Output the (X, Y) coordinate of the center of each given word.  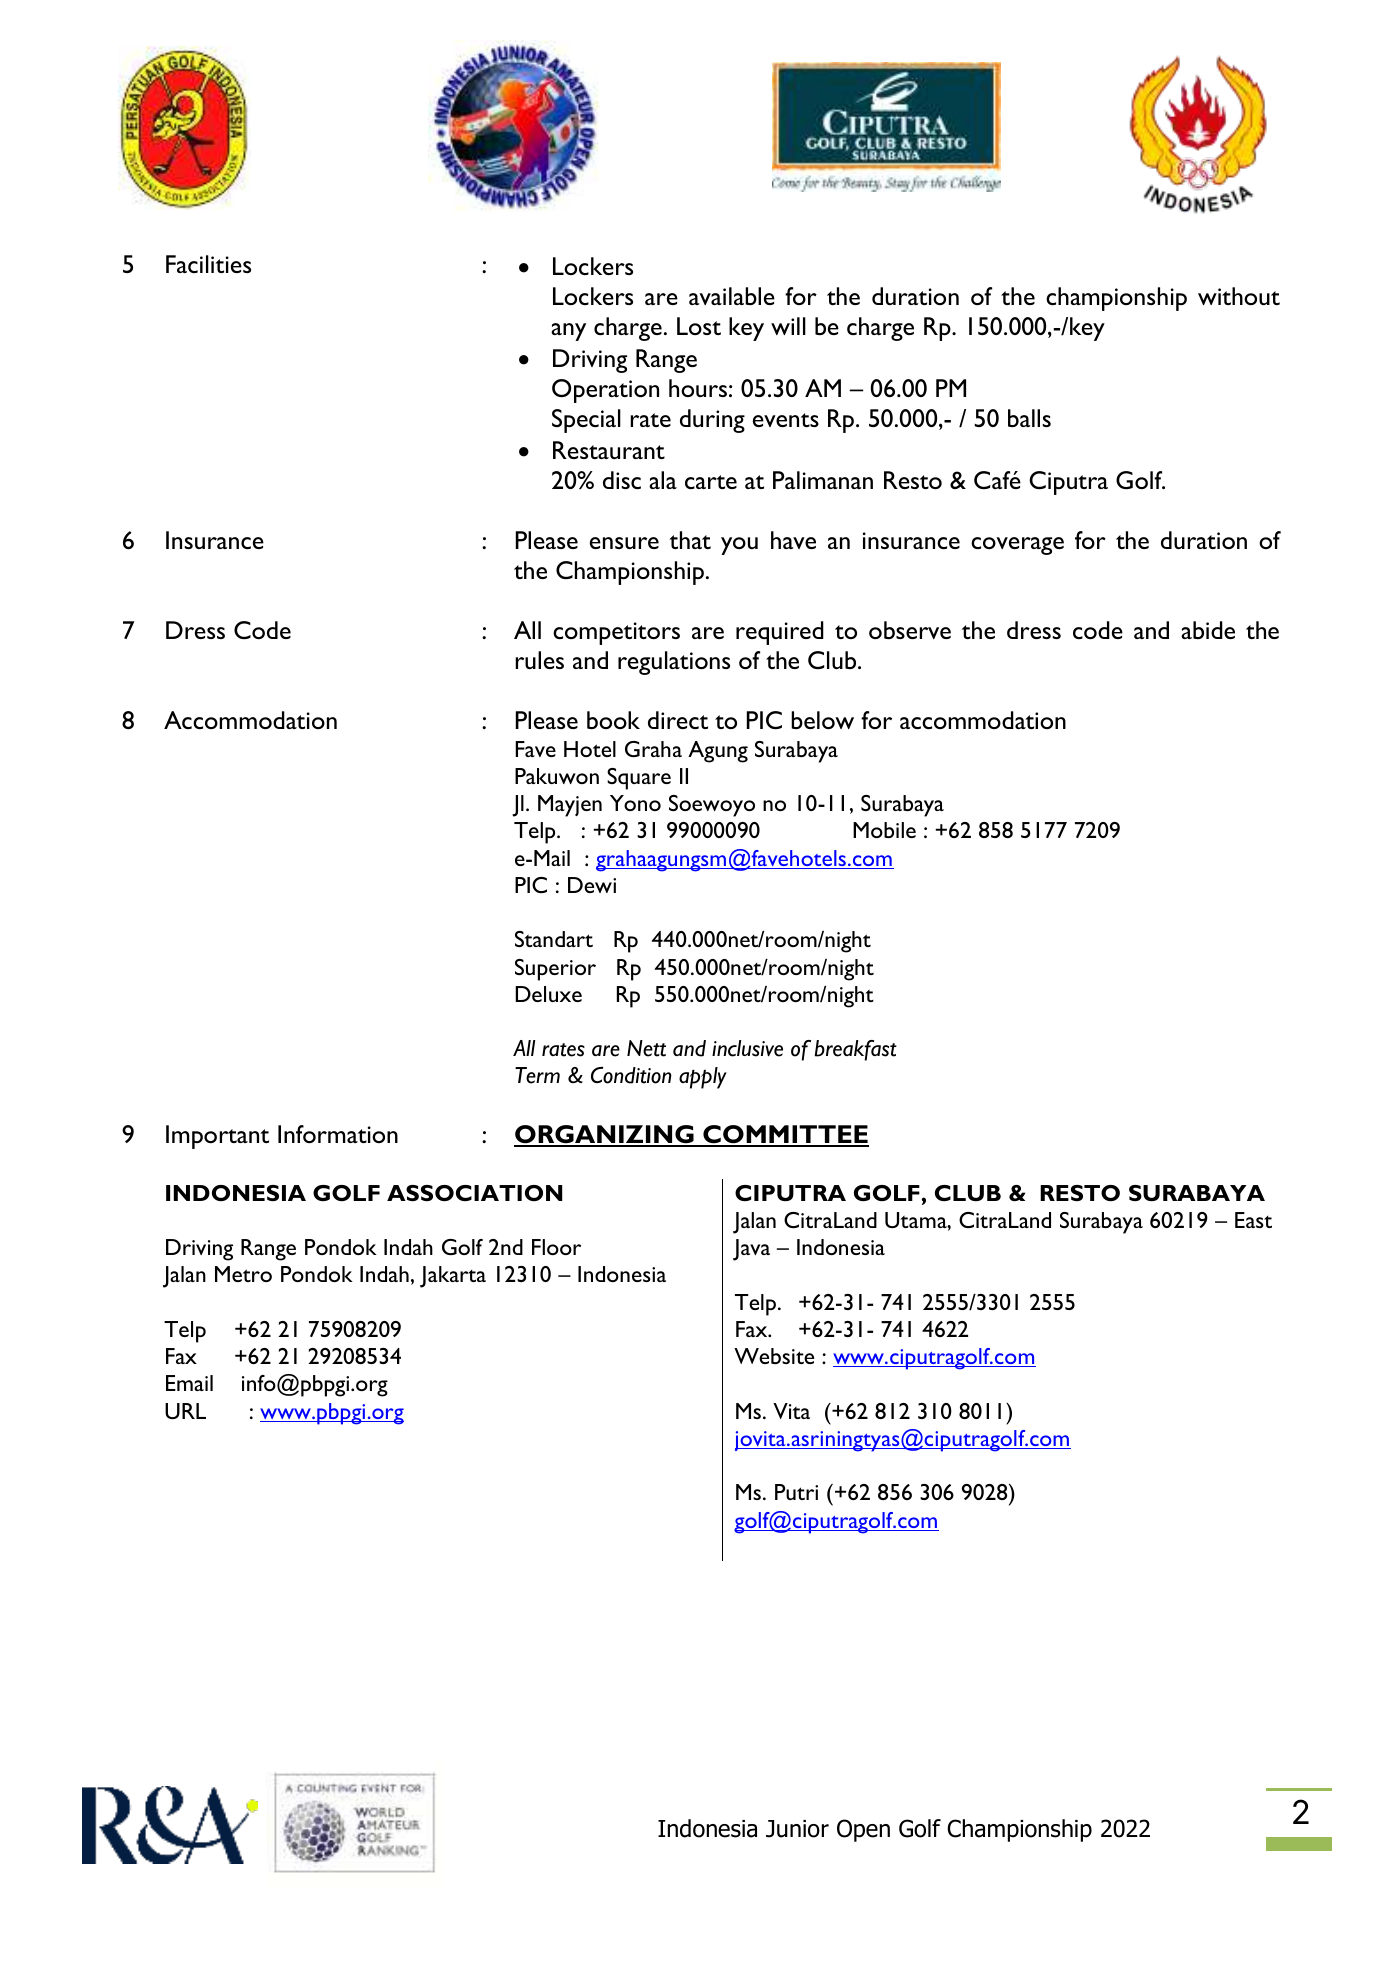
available (732, 296)
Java (751, 1250)
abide (1208, 630)
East (1253, 1220)
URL (185, 1411)
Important (217, 1137)
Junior (797, 1829)
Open (863, 1830)
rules (539, 660)
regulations (674, 663)
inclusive (747, 1048)
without (1239, 296)
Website (774, 1356)
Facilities (208, 264)
